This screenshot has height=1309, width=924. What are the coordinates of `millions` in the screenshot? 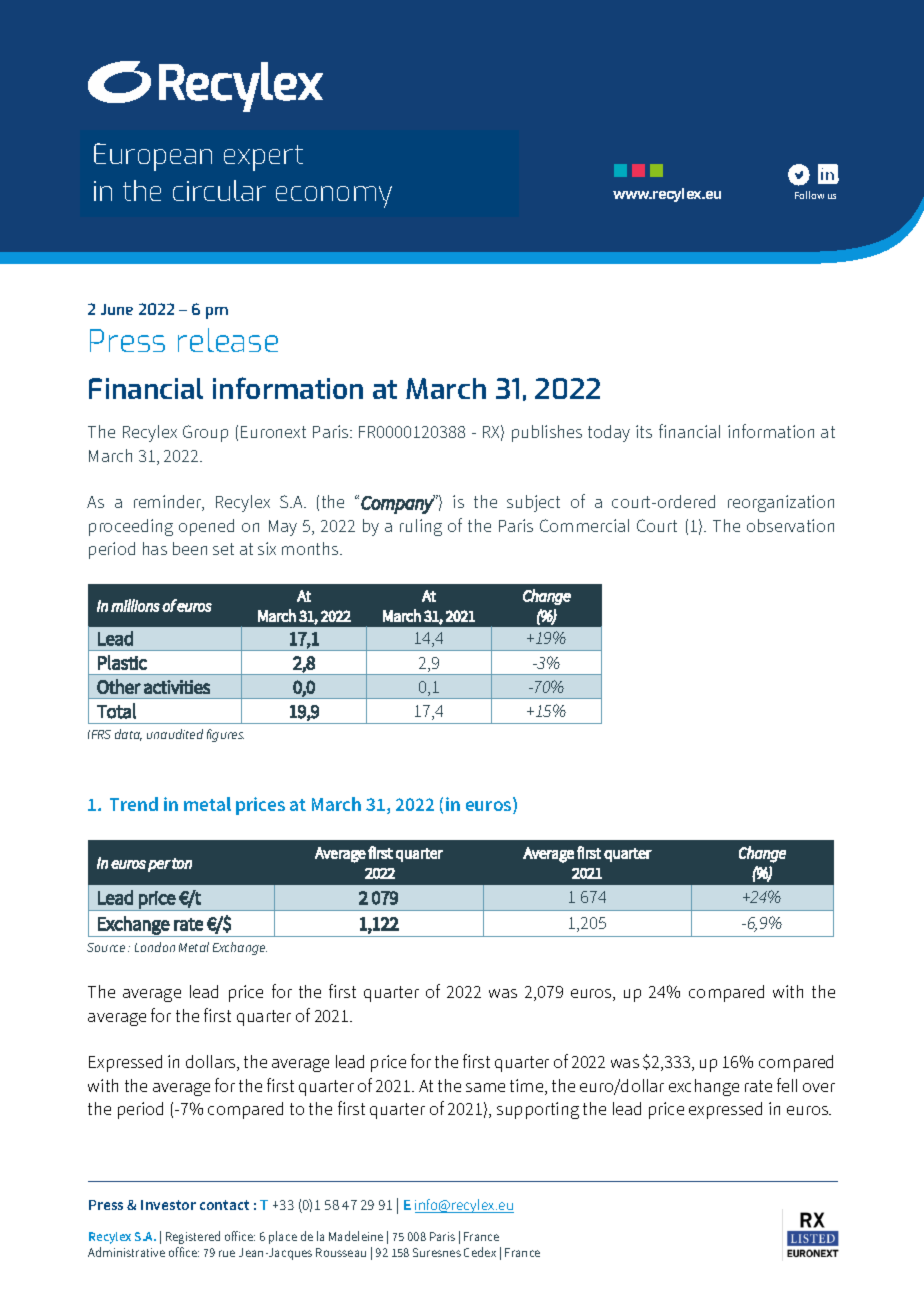 It's located at (135, 605).
